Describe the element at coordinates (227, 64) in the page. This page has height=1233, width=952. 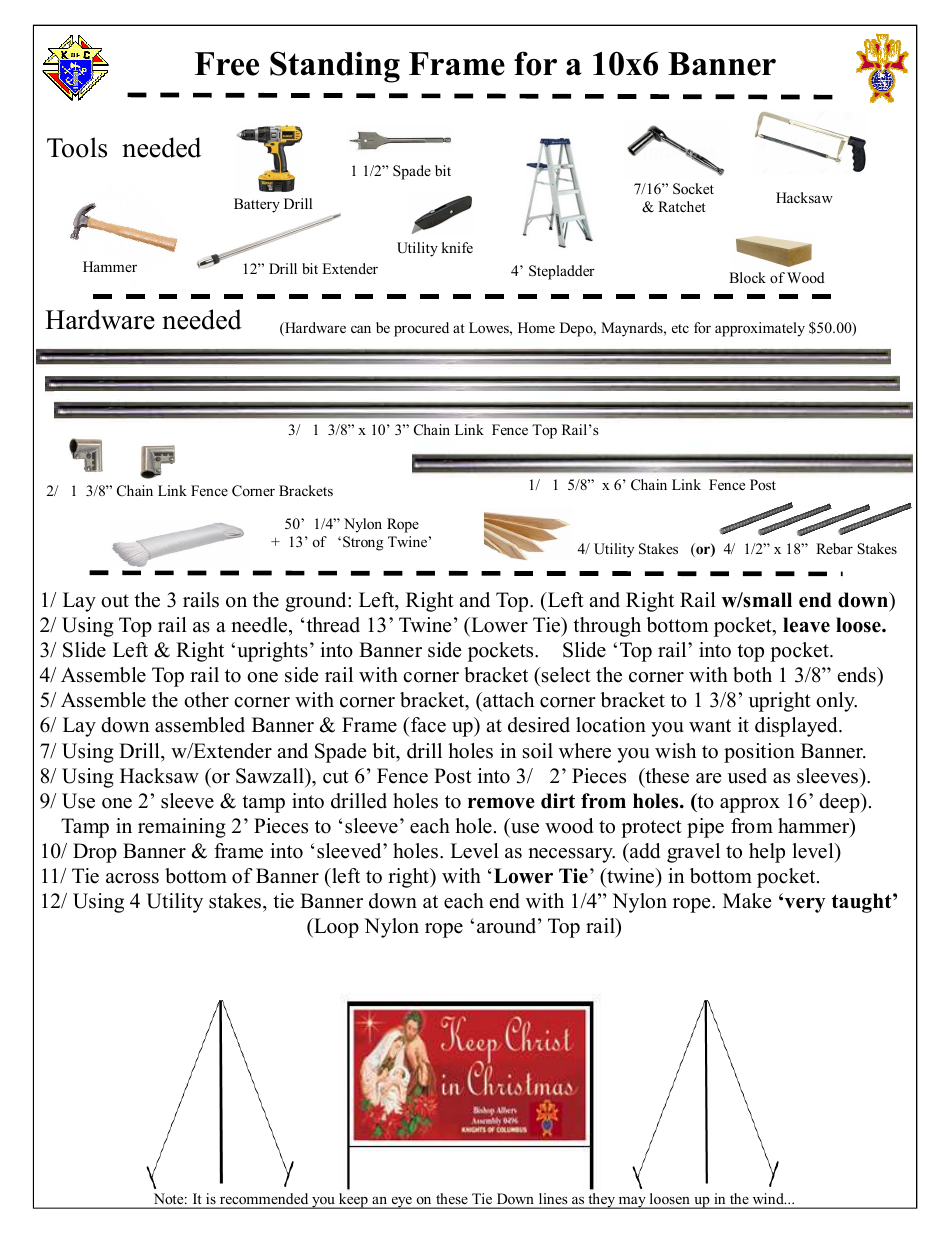
I see `Free` at that location.
